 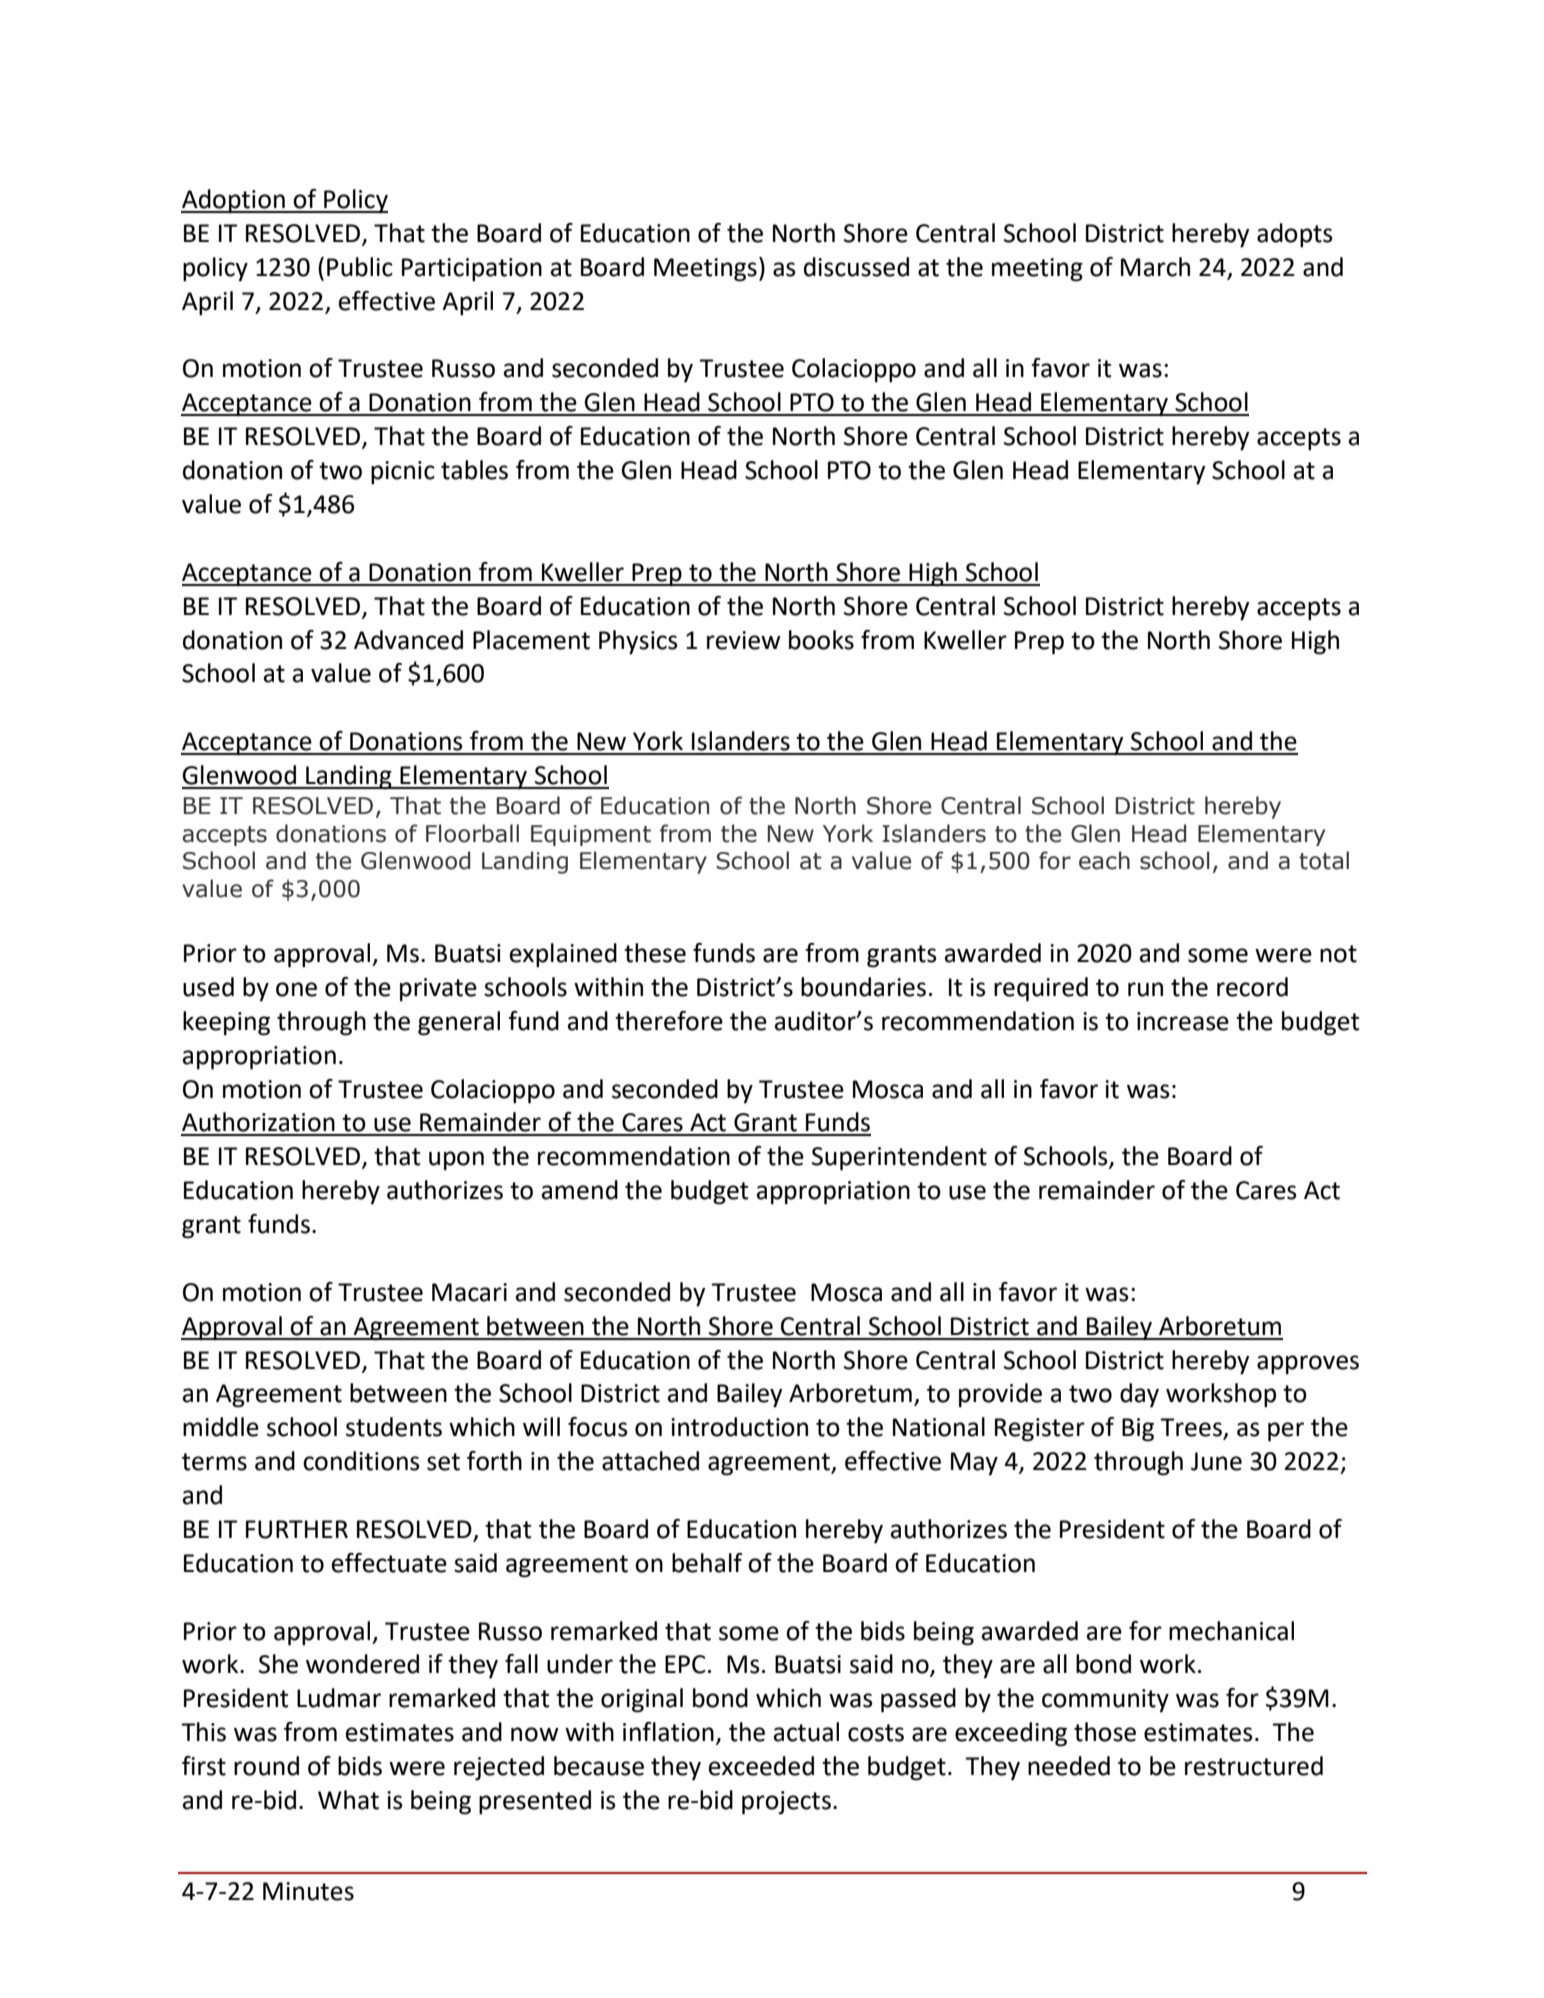 I want to click on Advanced, so click(x=408, y=640).
